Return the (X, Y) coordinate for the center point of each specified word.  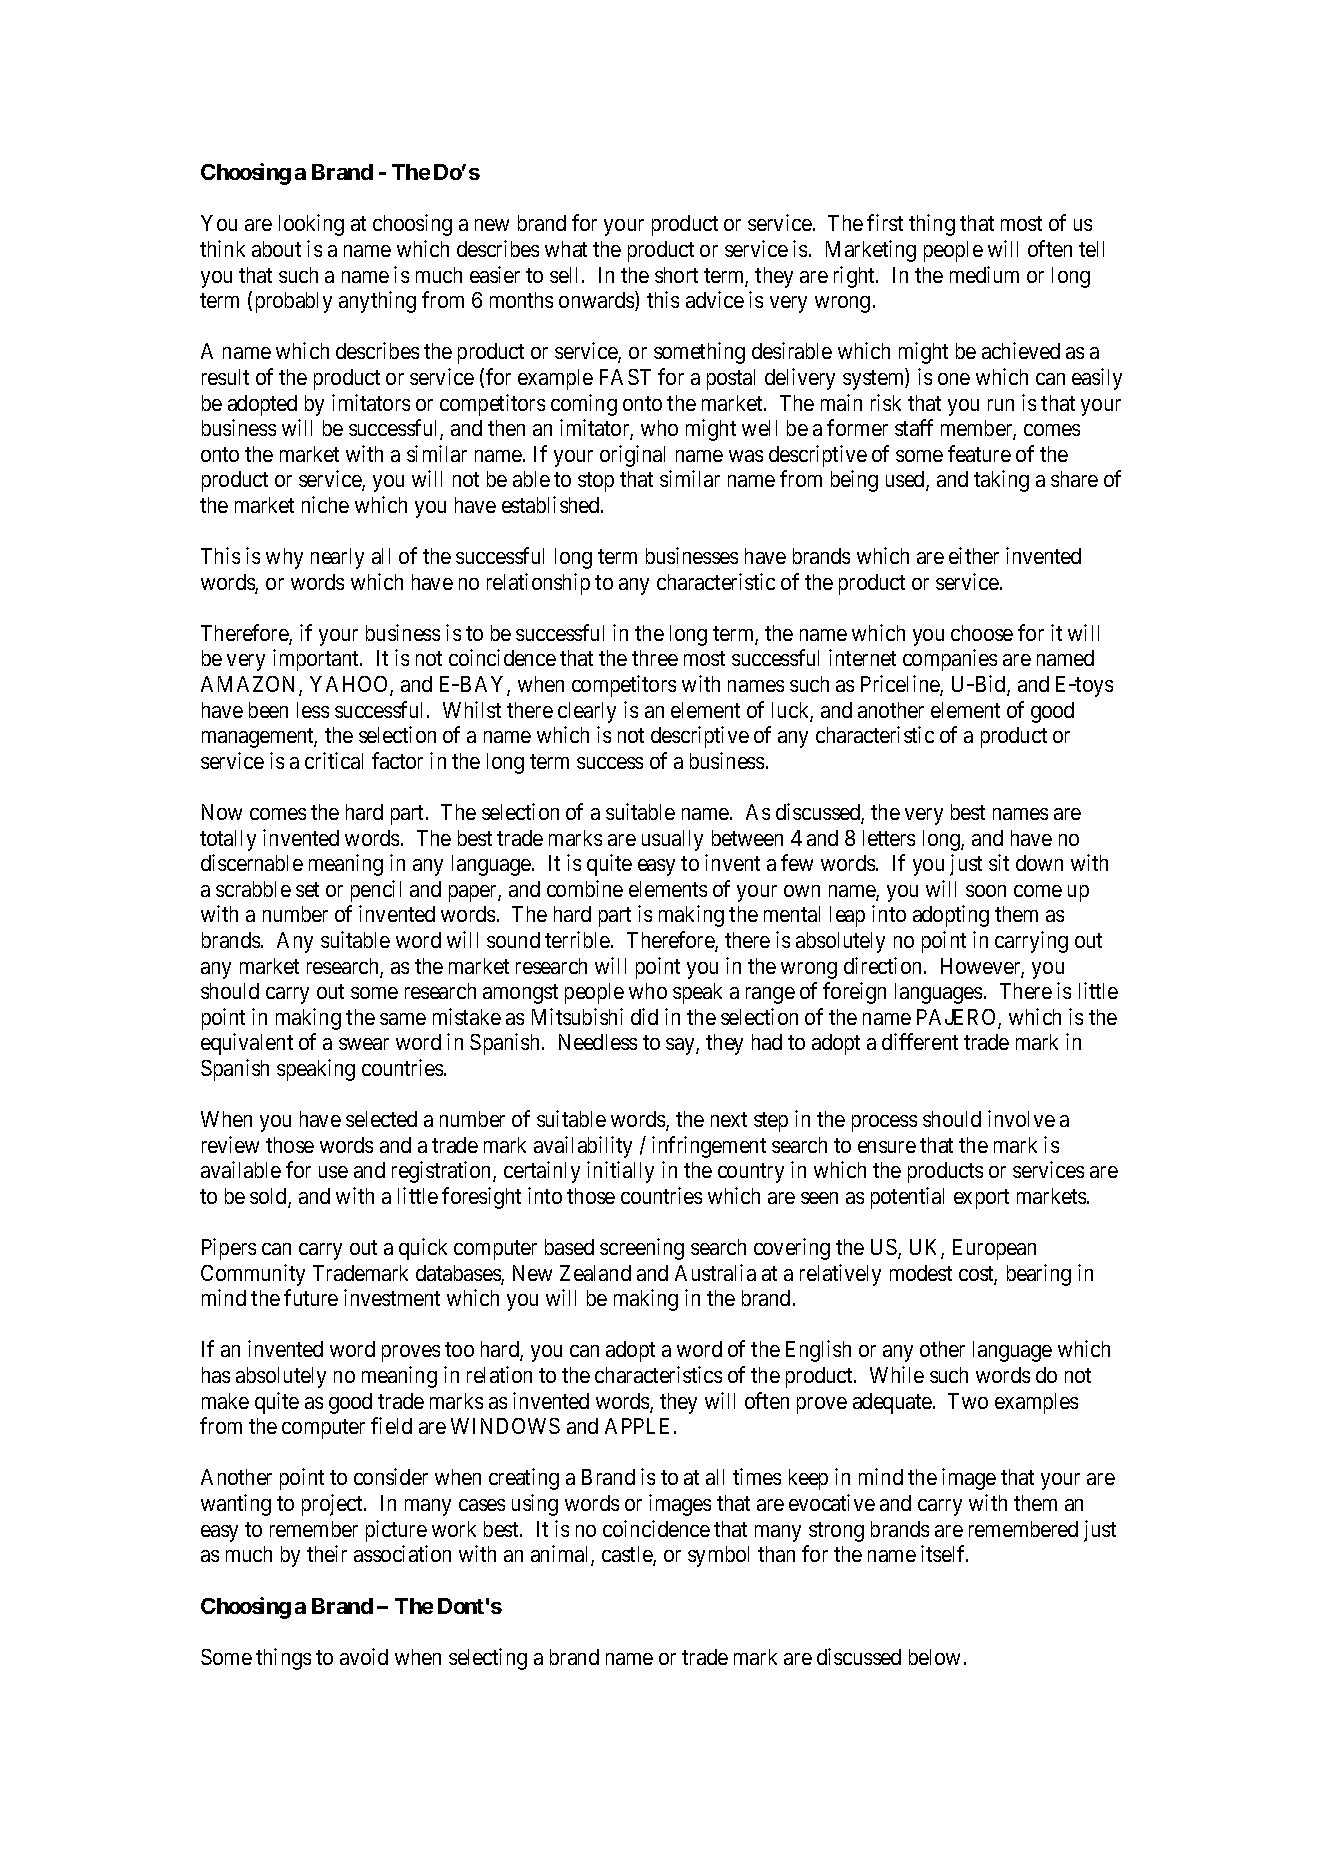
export (981, 1199)
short (676, 275)
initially (620, 1172)
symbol (718, 1556)
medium (984, 274)
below (934, 1657)
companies (950, 660)
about (276, 249)
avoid (364, 1656)
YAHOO (350, 685)
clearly (587, 712)
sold (269, 1197)
